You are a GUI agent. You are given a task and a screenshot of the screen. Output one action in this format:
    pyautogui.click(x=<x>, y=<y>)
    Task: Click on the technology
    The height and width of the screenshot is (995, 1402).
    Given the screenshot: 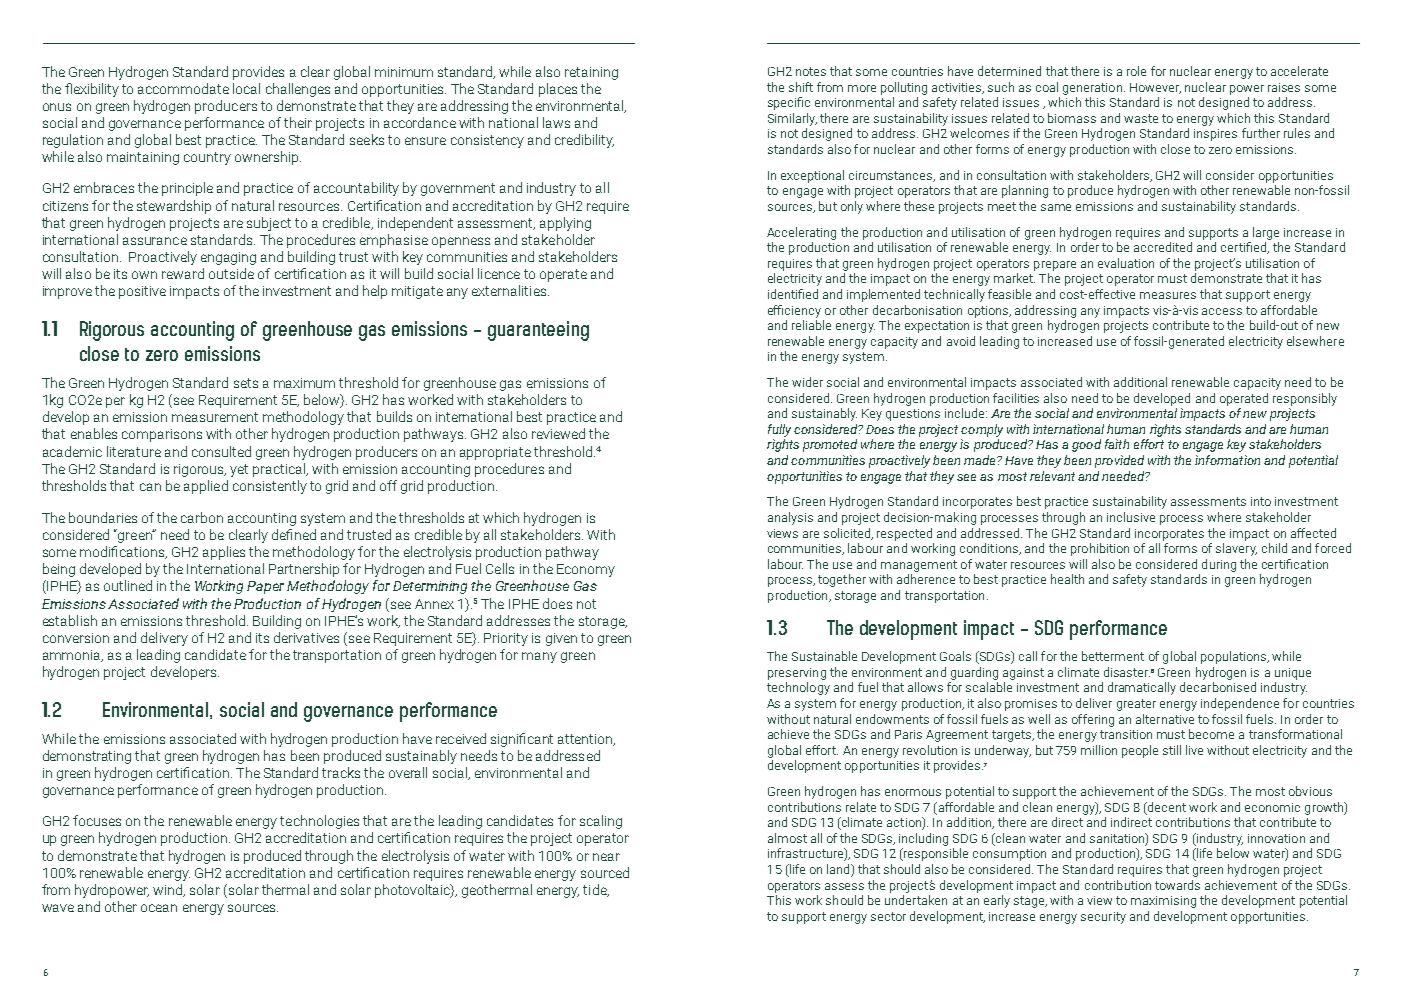 What is the action you would take?
    pyautogui.click(x=798, y=688)
